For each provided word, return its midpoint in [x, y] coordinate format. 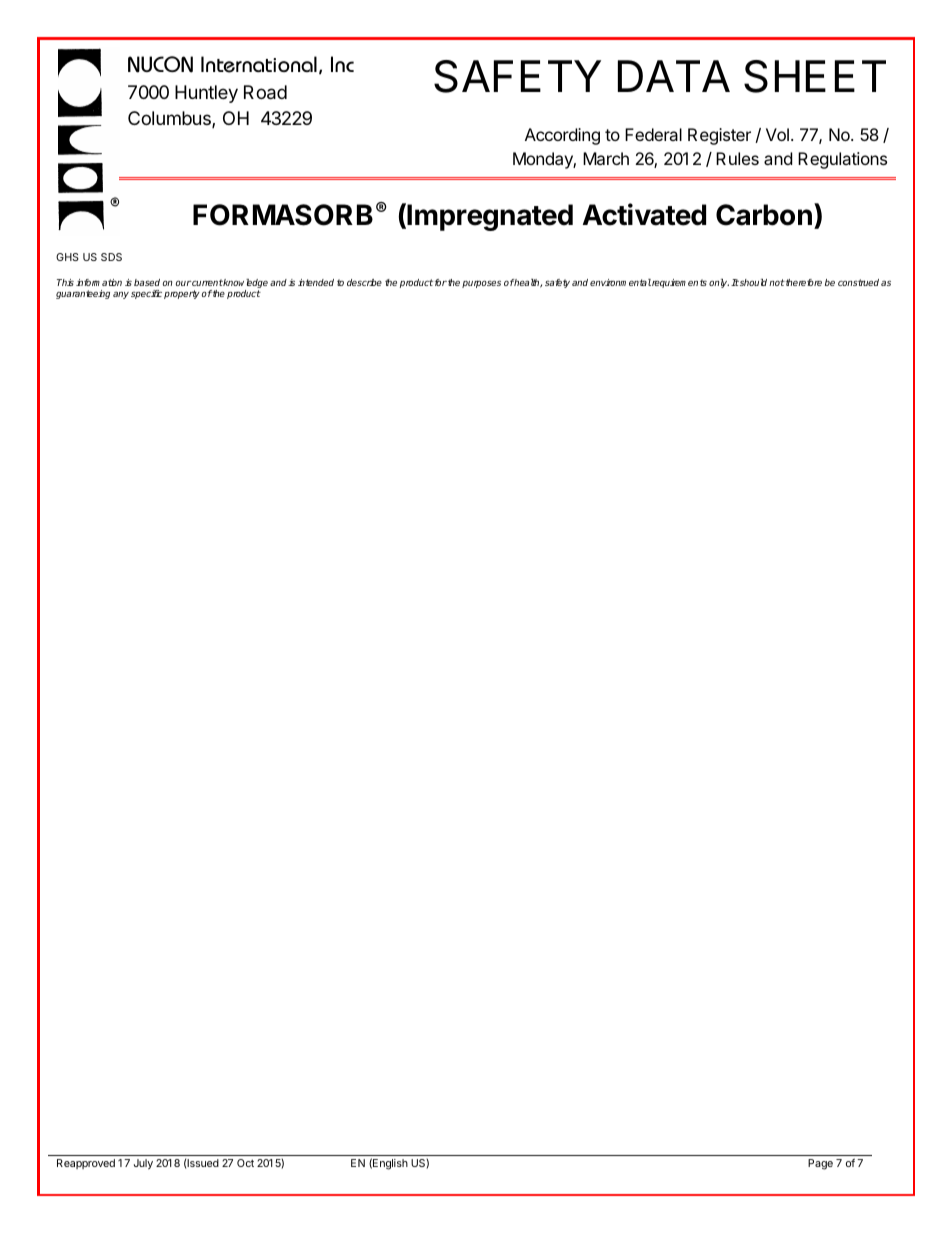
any [121, 295]
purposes [481, 284]
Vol [777, 134]
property [182, 294]
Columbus [170, 119]
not [777, 282]
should [752, 282]
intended [316, 282]
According [562, 136]
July [143, 1164]
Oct [245, 1163]
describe [364, 282]
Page [820, 1164]
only [719, 283]
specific [146, 294]
